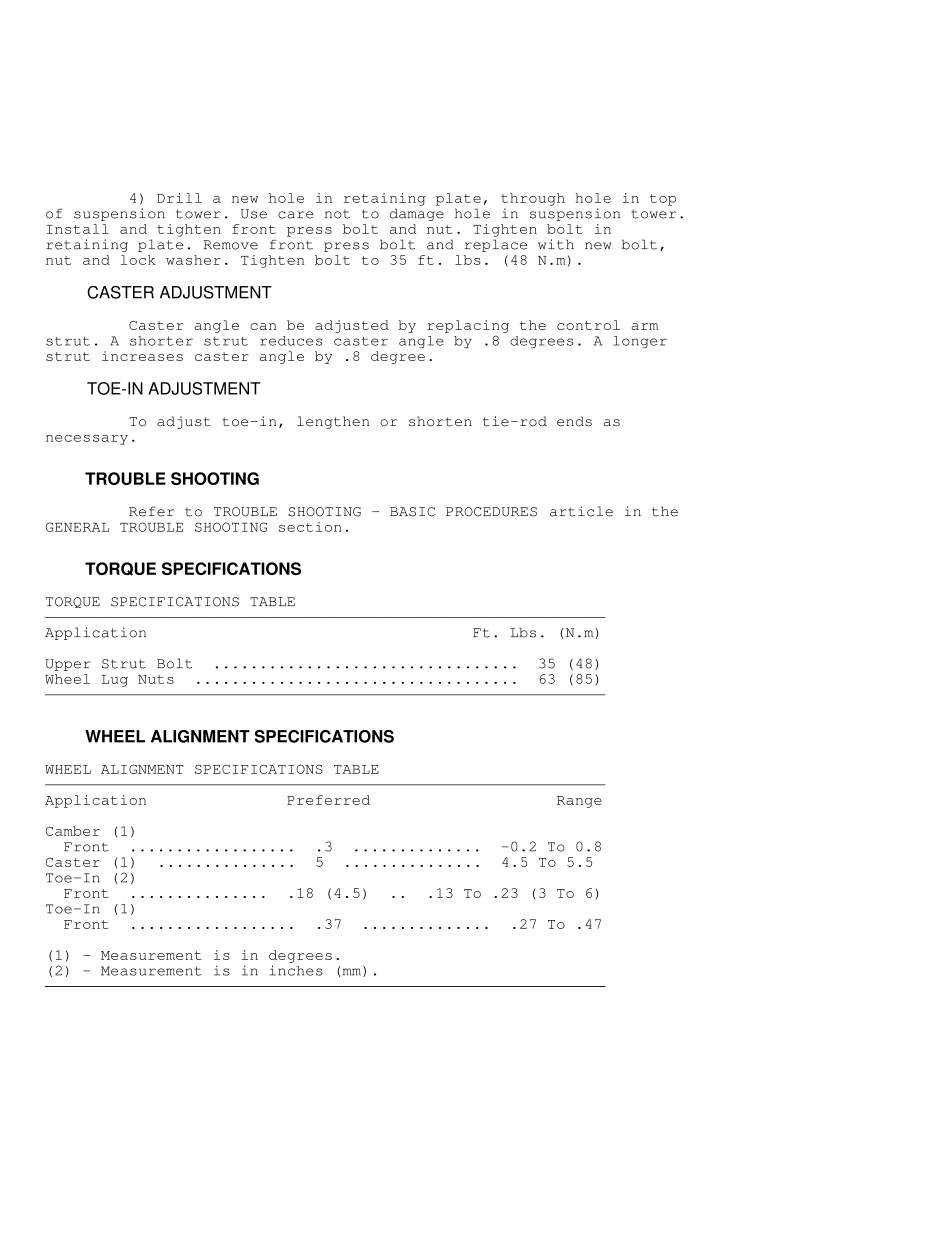  Describe the element at coordinates (156, 679) in the page. I see `Nuts` at that location.
